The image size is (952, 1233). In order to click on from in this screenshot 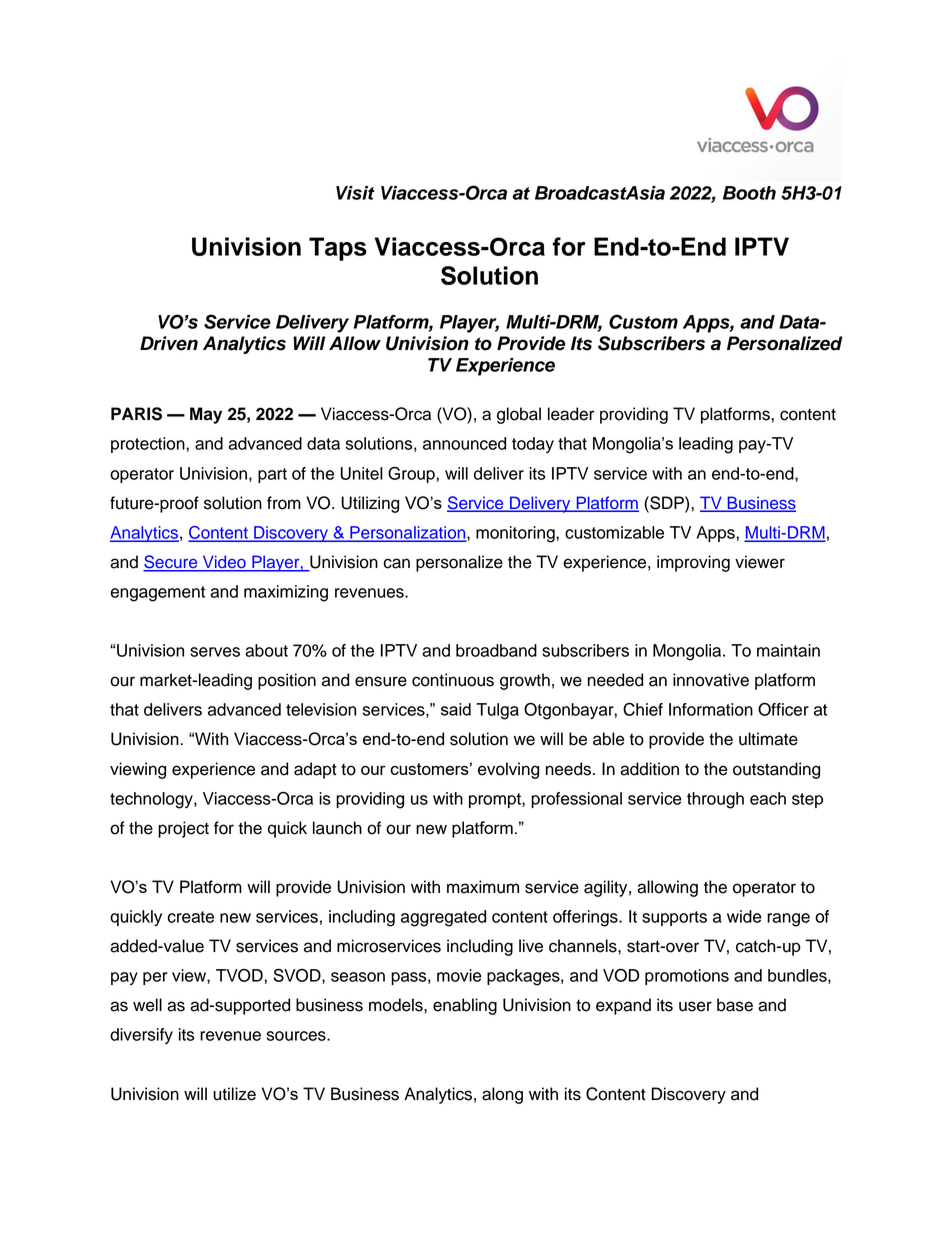, I will do `click(284, 503)`.
